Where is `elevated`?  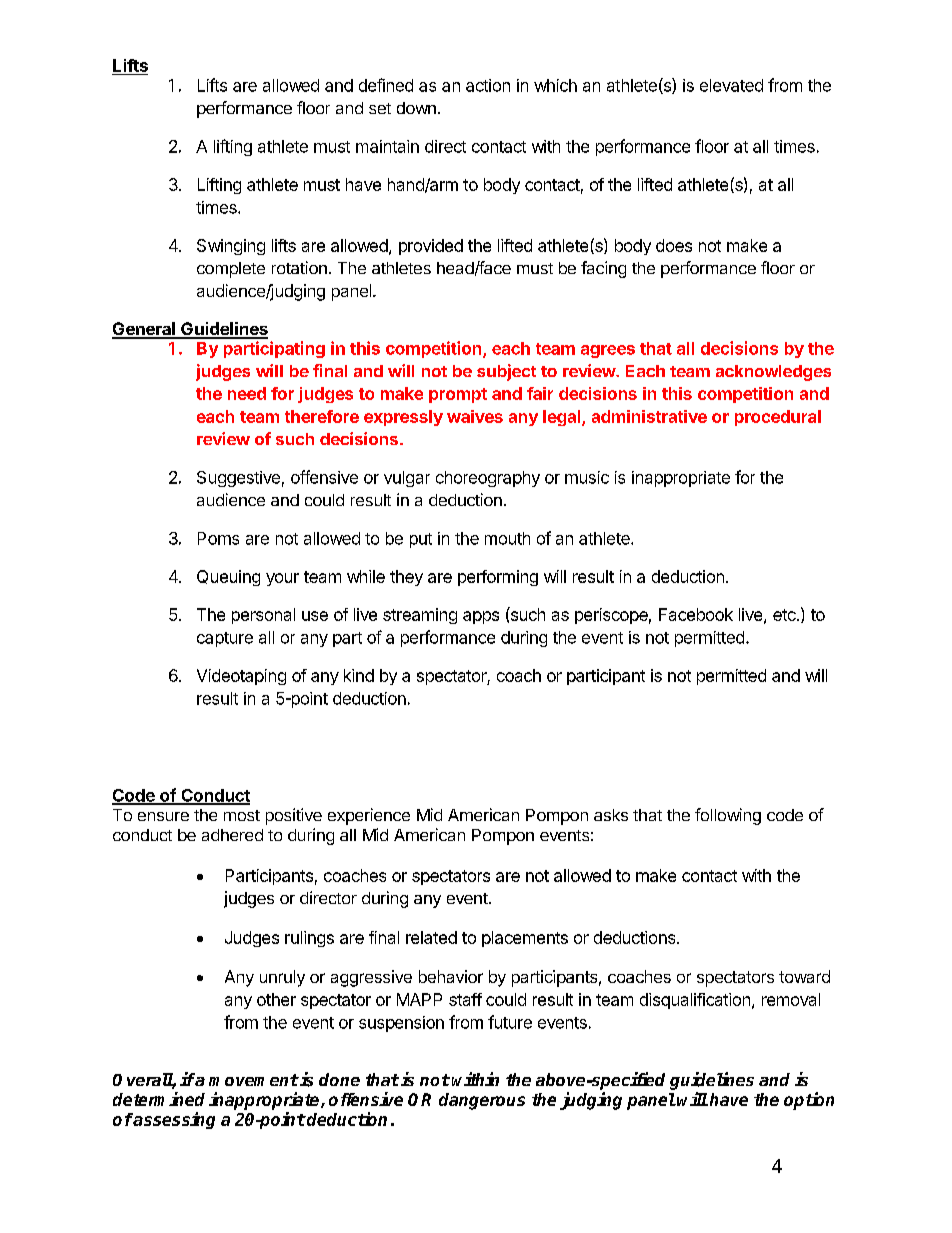
elevated is located at coordinates (731, 85).
